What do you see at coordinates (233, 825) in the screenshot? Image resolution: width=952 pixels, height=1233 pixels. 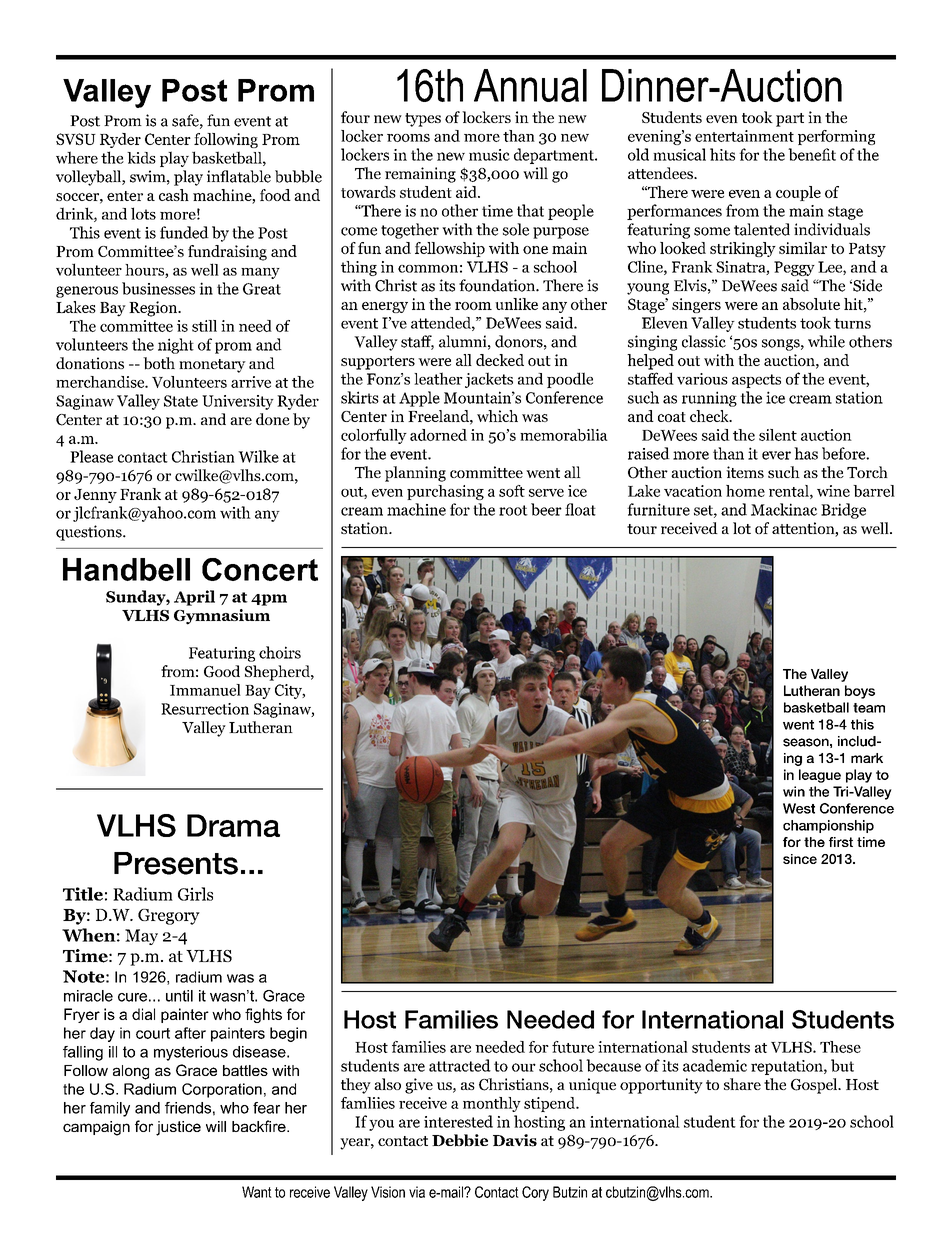 I see `Drama` at bounding box center [233, 825].
